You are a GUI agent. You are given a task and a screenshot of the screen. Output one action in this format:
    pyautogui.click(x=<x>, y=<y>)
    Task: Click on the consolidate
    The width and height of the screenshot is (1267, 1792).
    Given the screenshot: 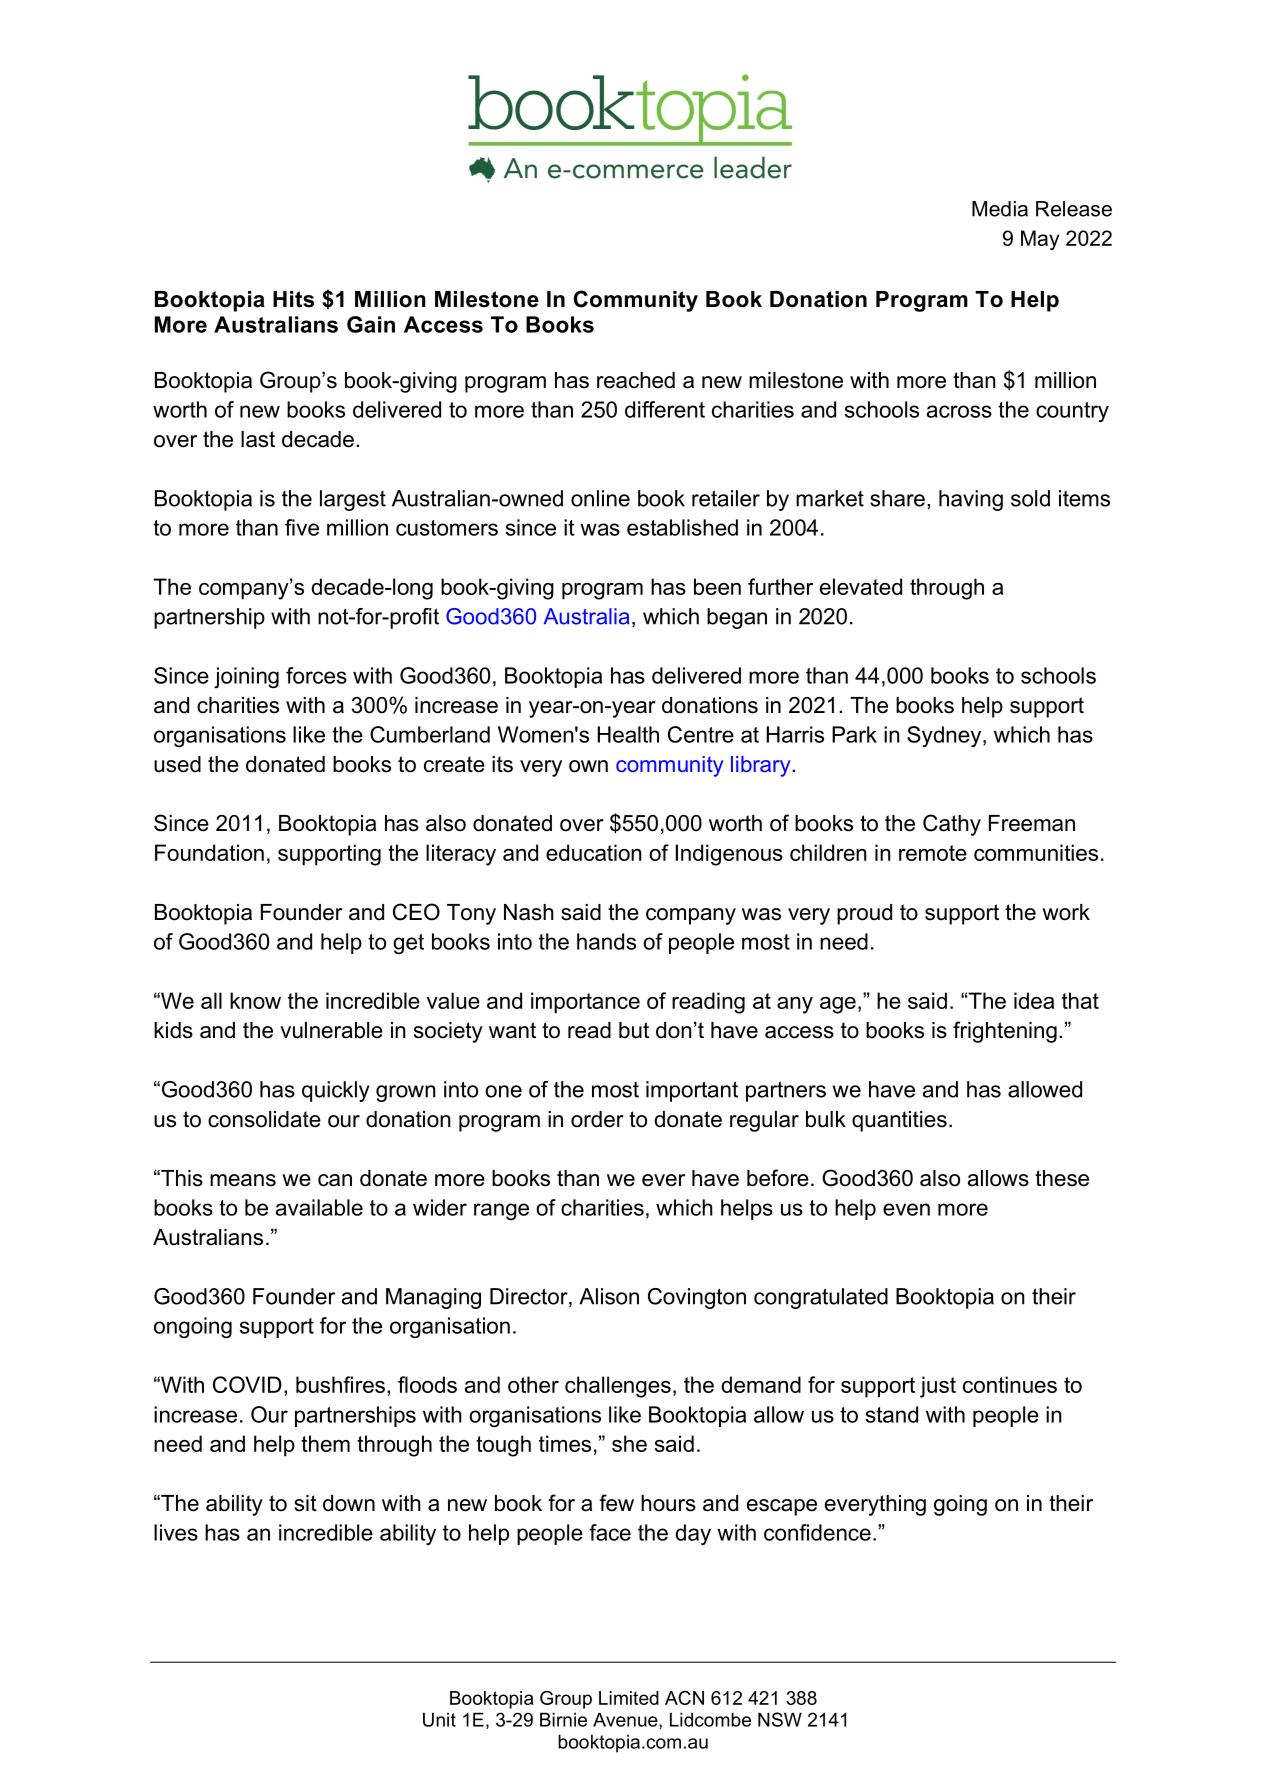 What is the action you would take?
    pyautogui.click(x=264, y=1119)
